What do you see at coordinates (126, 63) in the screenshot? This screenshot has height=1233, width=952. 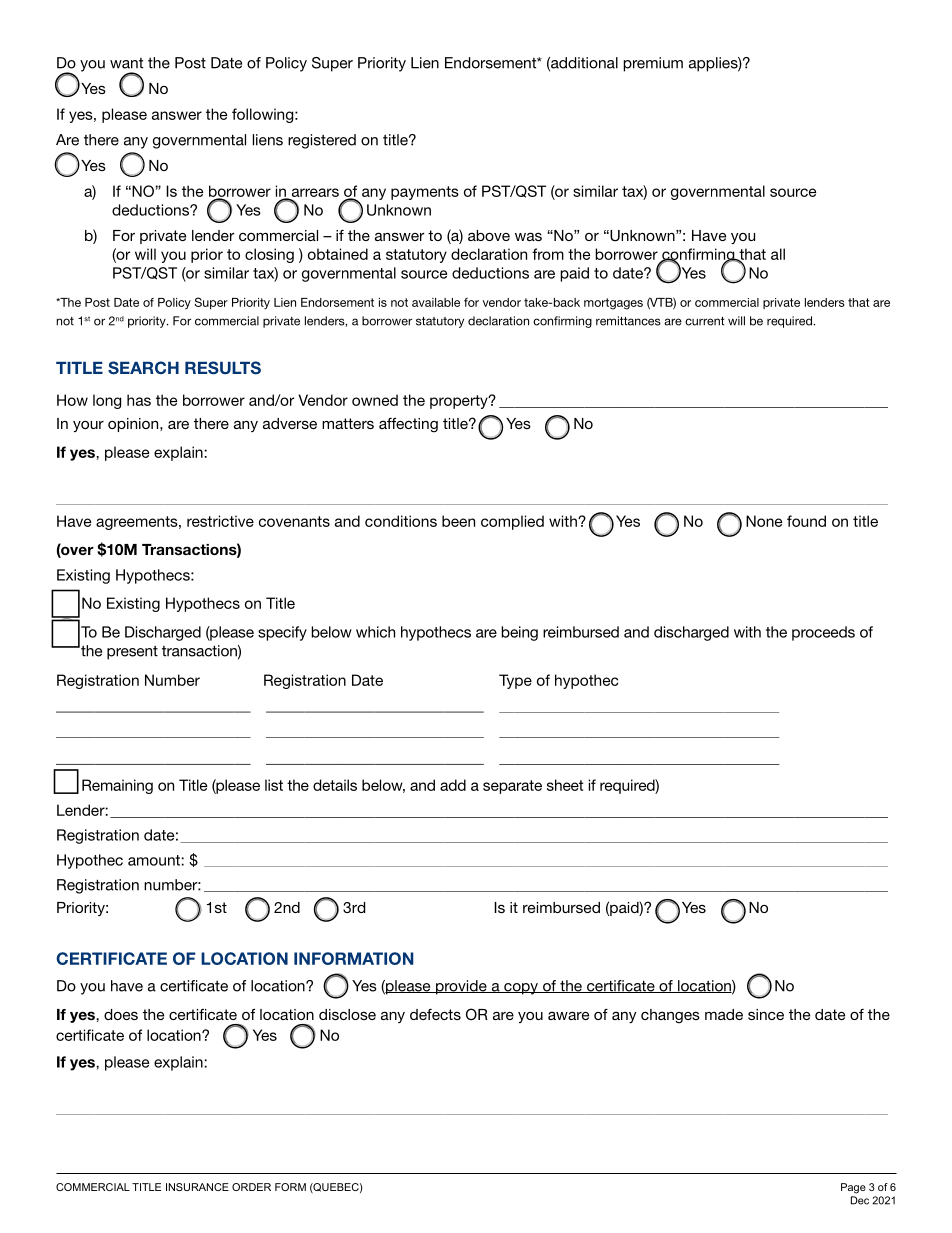 I see `want` at bounding box center [126, 63].
